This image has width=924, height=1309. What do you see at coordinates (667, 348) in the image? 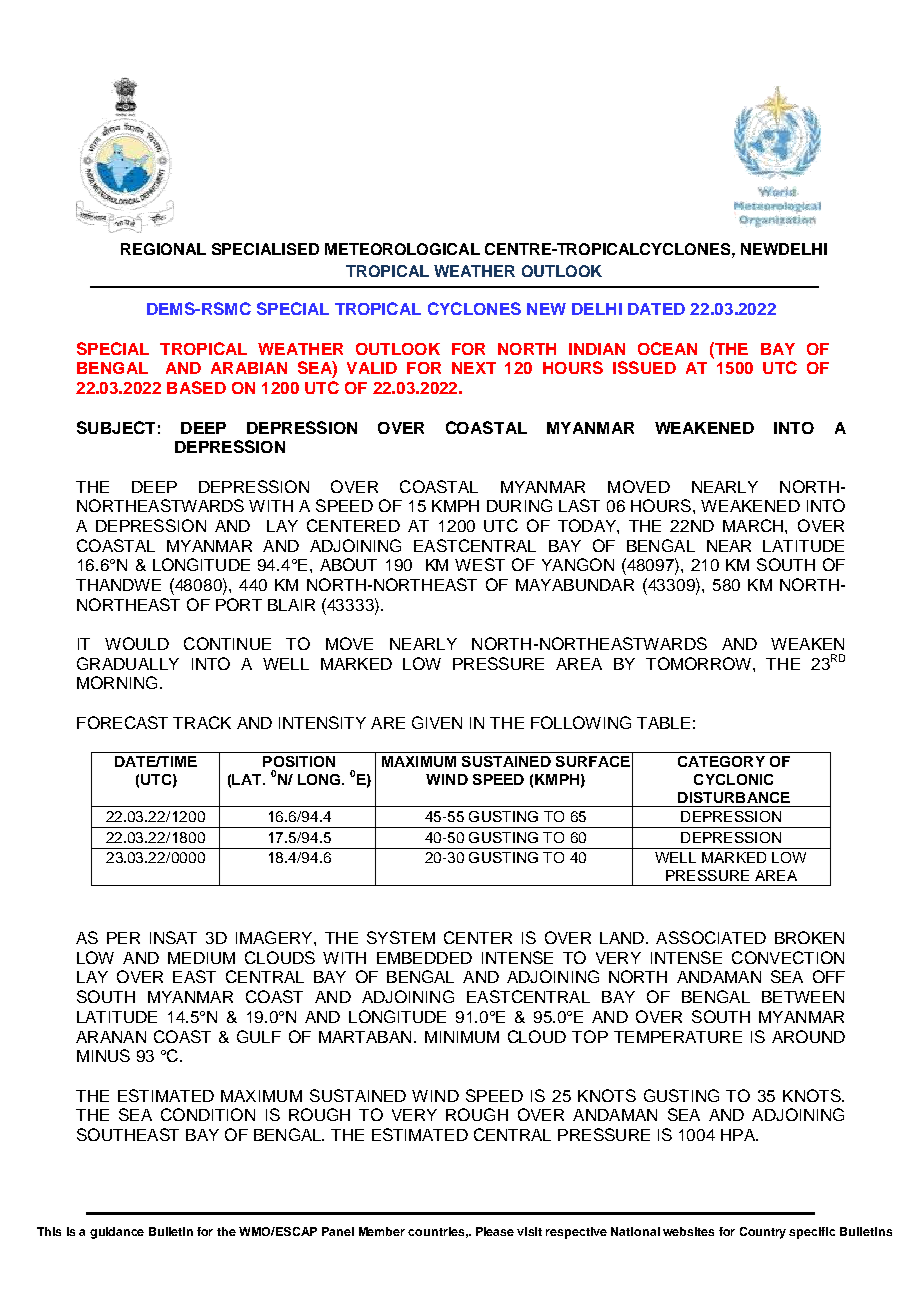
I see `OCEAN` at bounding box center [667, 348].
